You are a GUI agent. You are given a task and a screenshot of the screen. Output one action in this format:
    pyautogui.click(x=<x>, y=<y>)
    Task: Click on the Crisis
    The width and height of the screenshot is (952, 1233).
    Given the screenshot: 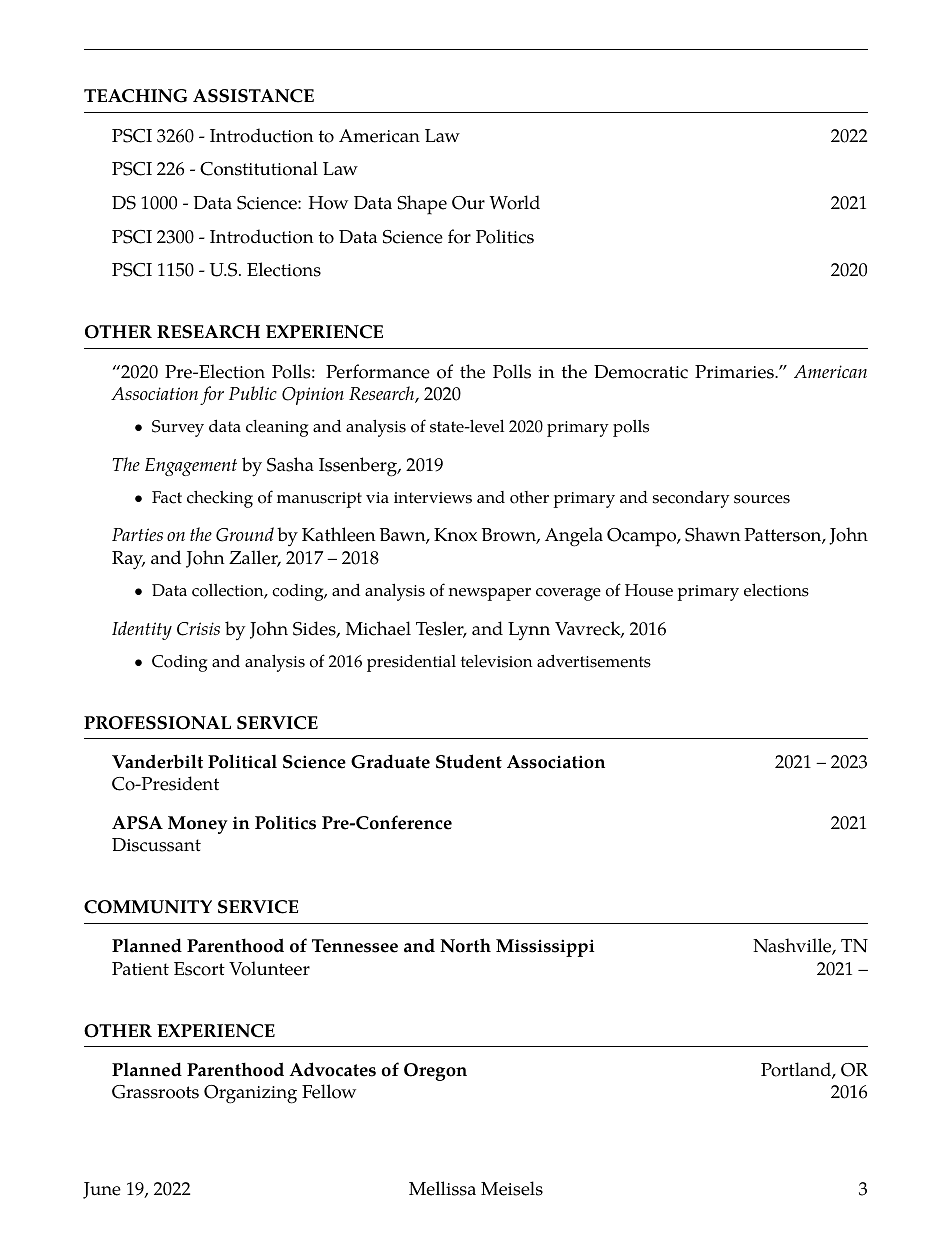 What is the action you would take?
    pyautogui.click(x=198, y=629)
